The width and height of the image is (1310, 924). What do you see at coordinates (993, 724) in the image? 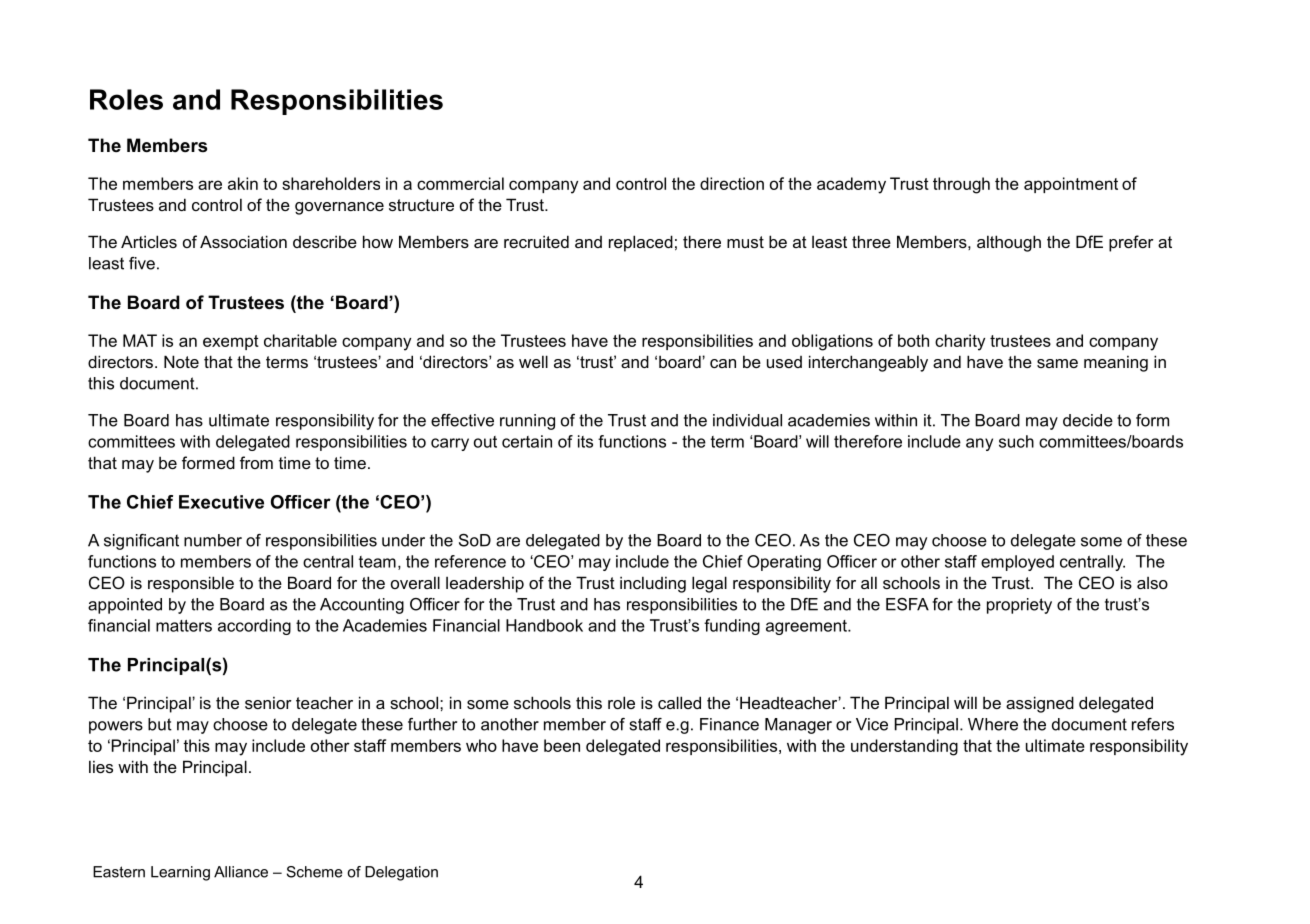
I see `Where` at bounding box center [993, 724].
